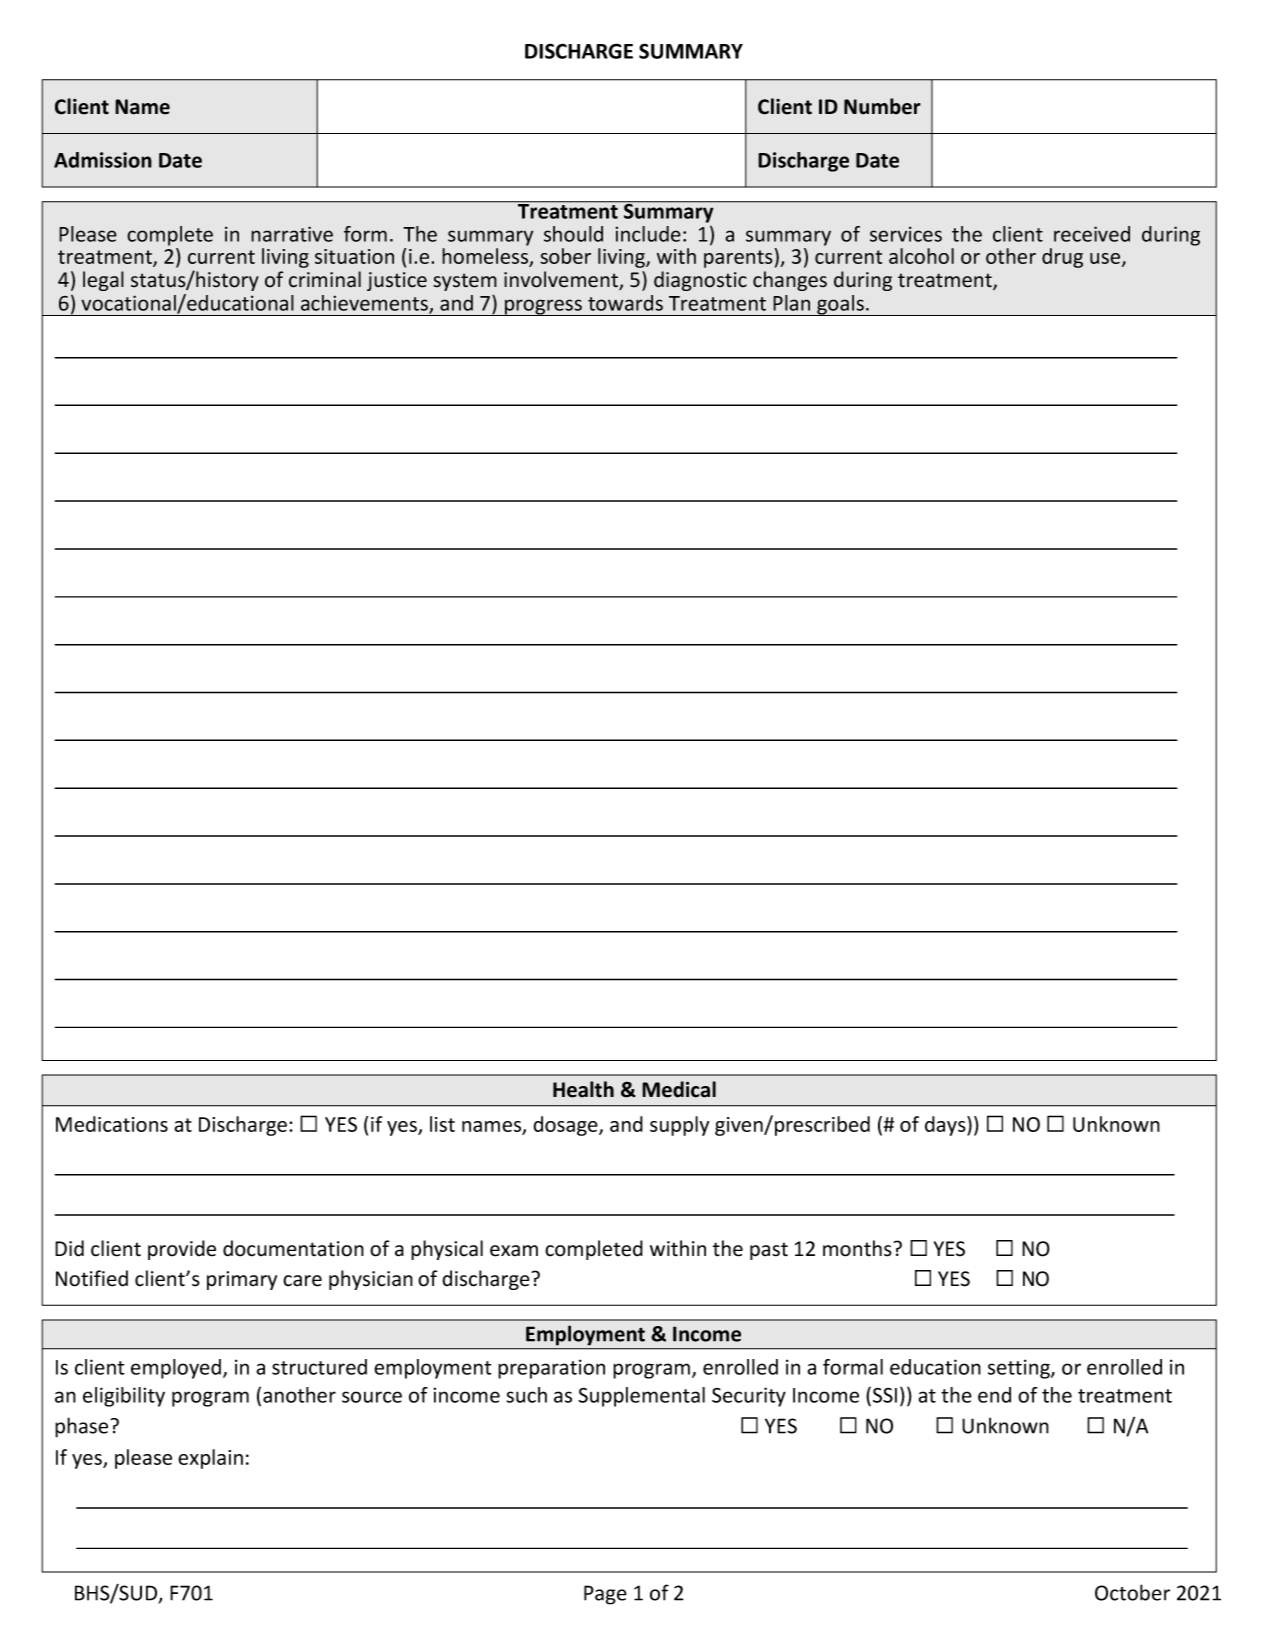  I want to click on Admission, so click(103, 160).
